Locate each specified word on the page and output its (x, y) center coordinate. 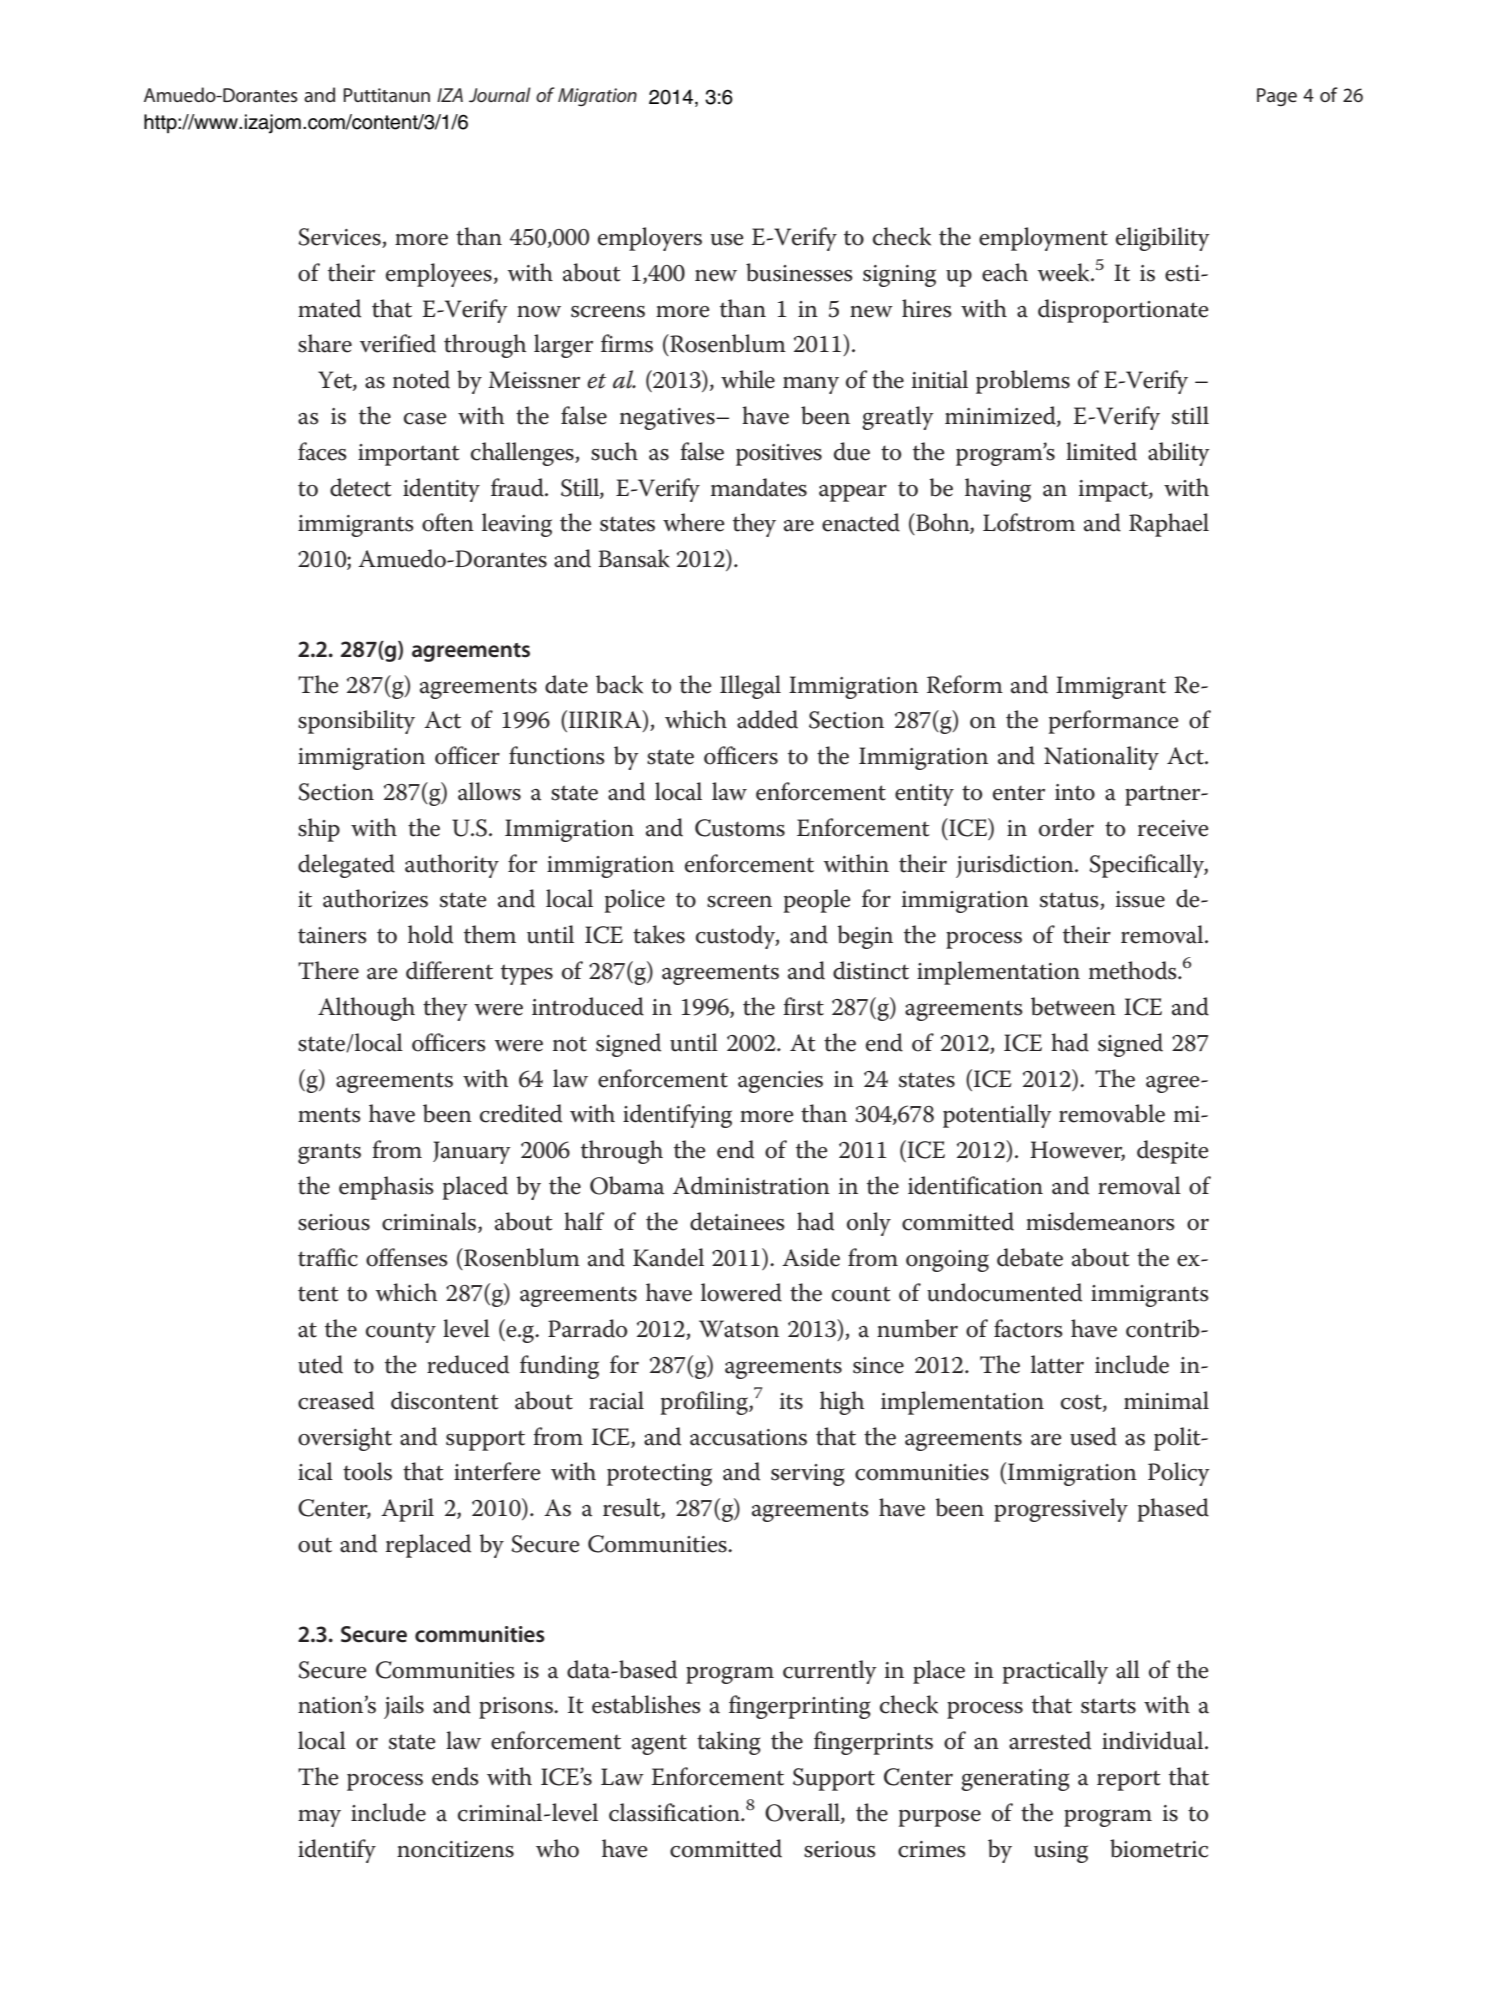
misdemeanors (1100, 1221)
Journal (500, 94)
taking (729, 1743)
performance (1114, 722)
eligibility (1163, 239)
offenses (407, 1257)
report (1129, 1780)
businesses (799, 272)
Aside (811, 1257)
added (767, 719)
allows (489, 791)
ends (455, 1776)
